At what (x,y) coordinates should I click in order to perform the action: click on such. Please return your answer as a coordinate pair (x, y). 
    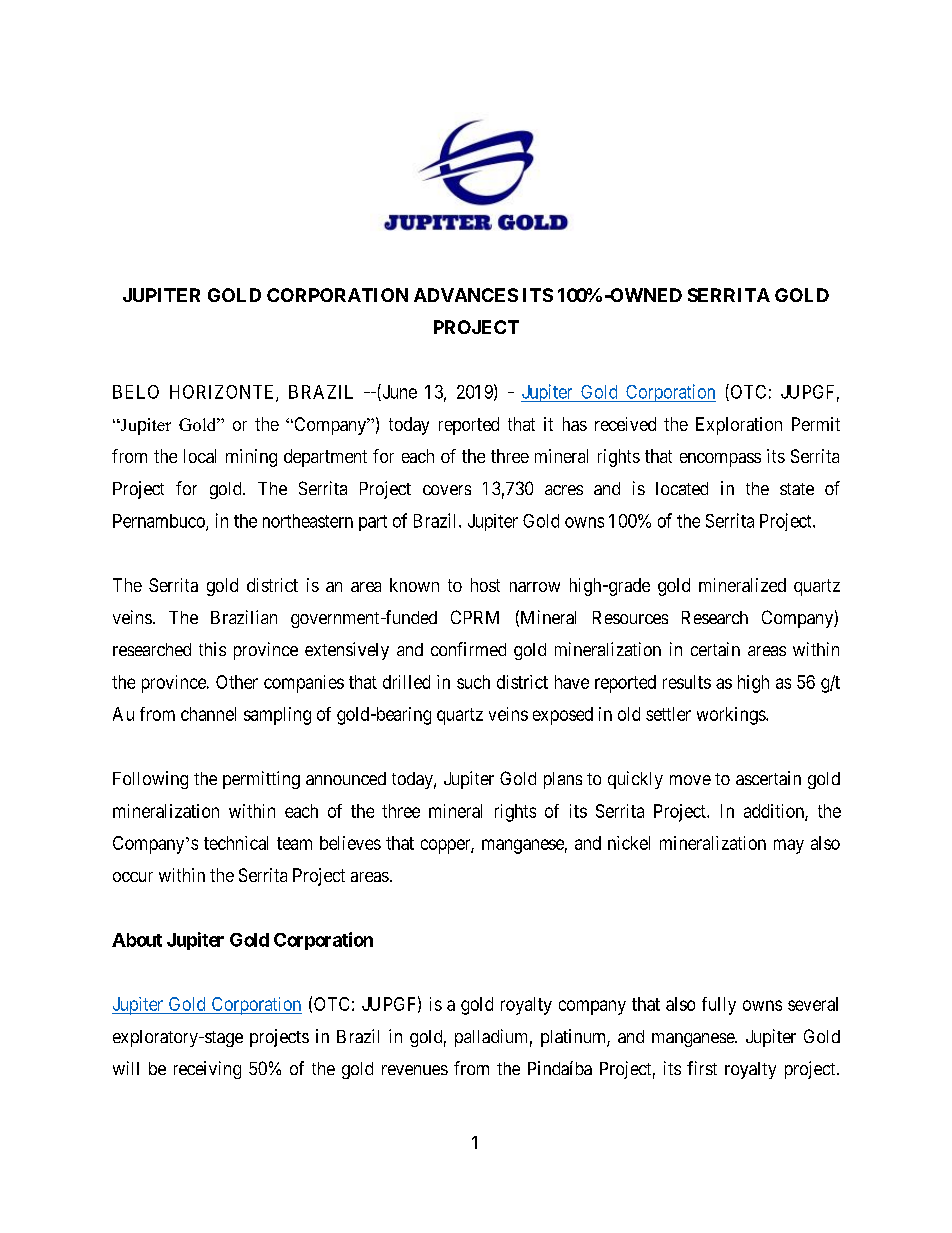
    Looking at the image, I should click on (473, 682).
